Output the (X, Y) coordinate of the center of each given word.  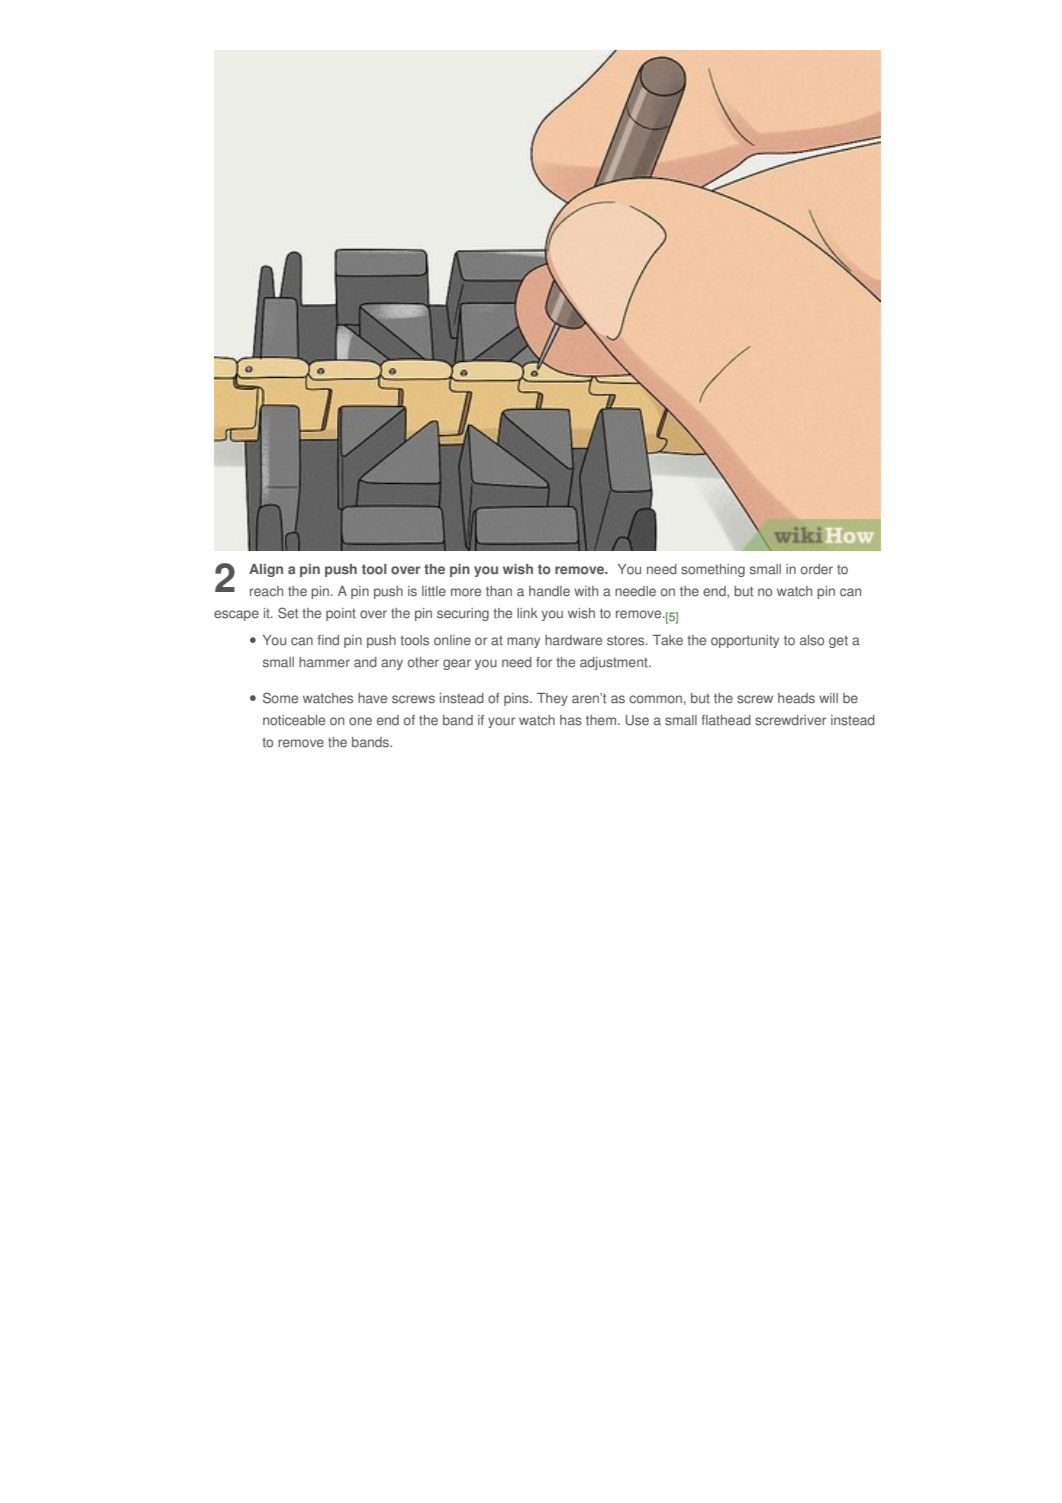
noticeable (294, 720)
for (544, 662)
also (812, 640)
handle (549, 591)
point (341, 614)
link (527, 613)
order (817, 569)
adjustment (615, 663)
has (571, 720)
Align (266, 570)
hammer (324, 662)
